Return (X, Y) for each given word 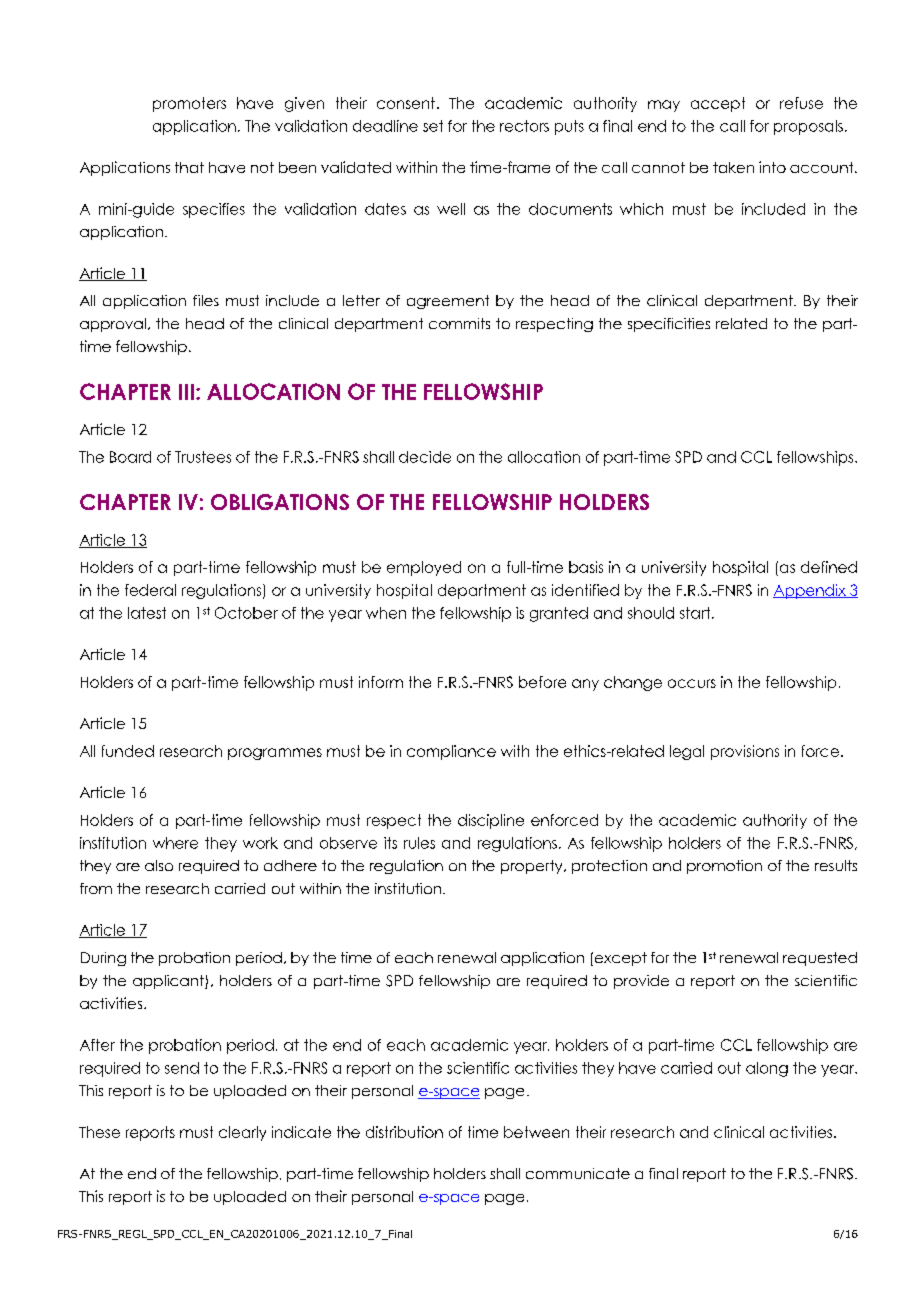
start (696, 613)
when (386, 613)
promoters (189, 104)
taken (733, 167)
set (433, 126)
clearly (242, 1133)
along (767, 1069)
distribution (404, 1132)
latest (147, 613)
